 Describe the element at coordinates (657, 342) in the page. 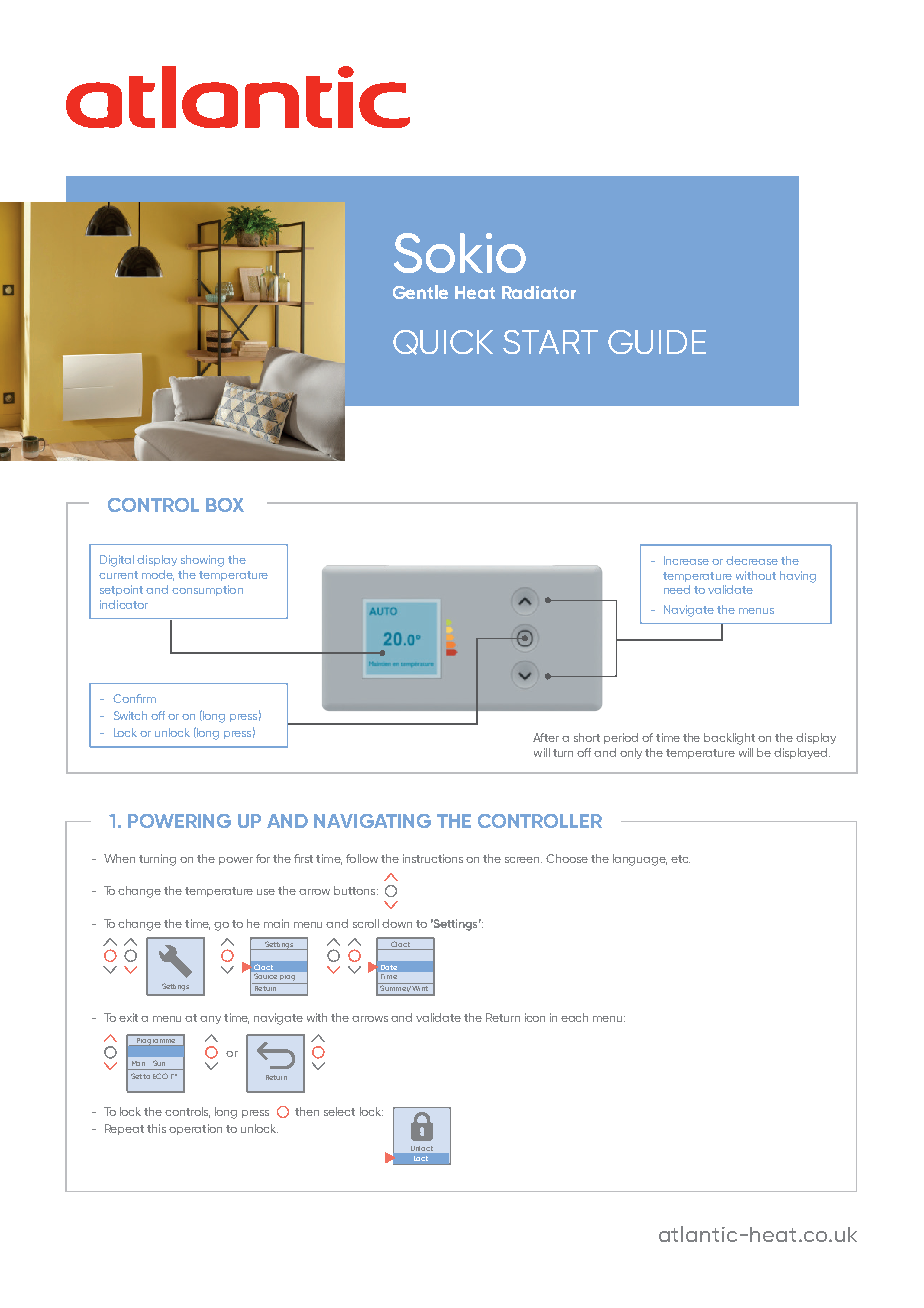

I see `GUIDE` at that location.
